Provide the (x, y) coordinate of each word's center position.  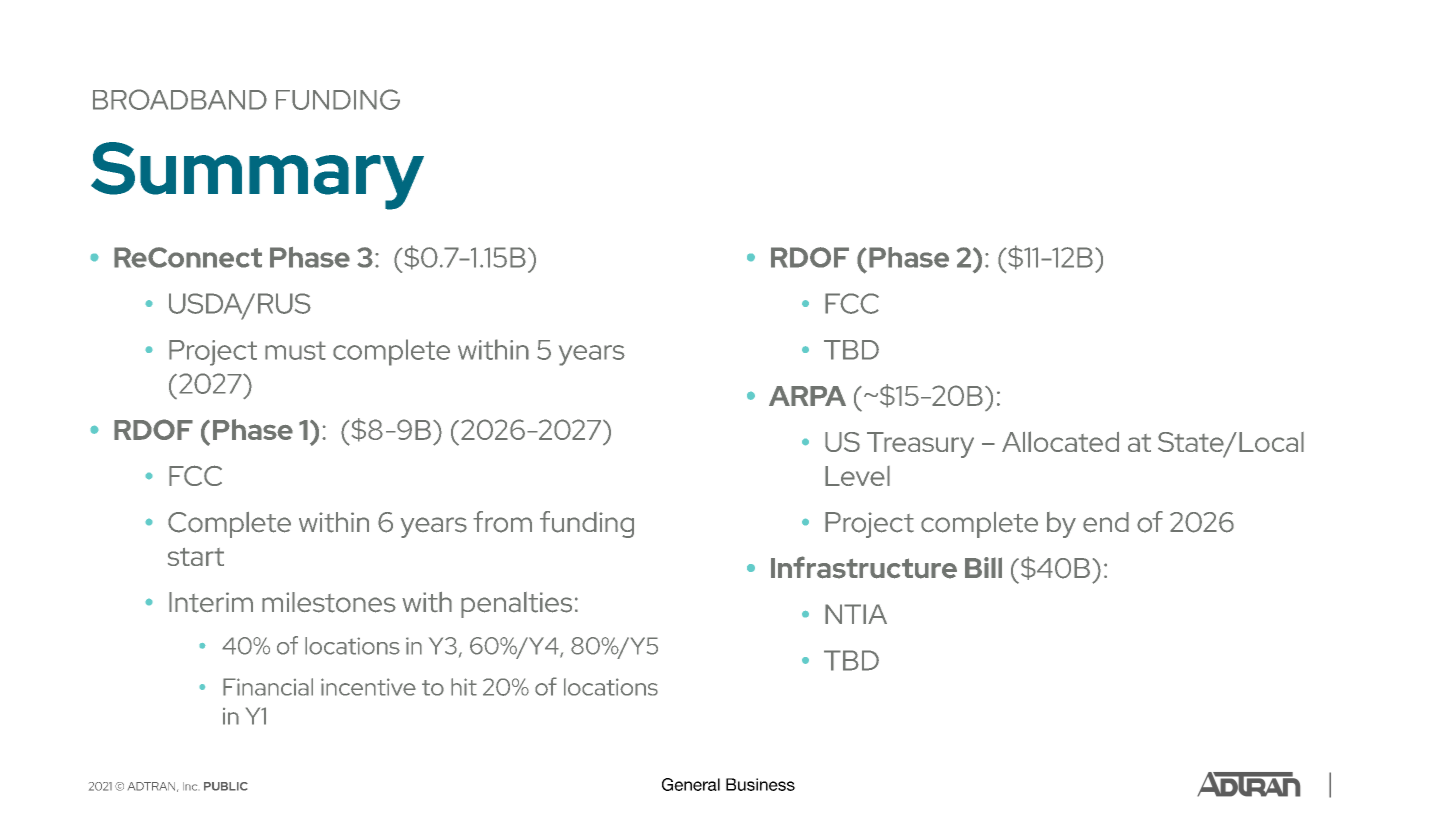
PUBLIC (226, 786)
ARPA (807, 396)
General (691, 784)
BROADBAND (180, 99)
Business (760, 784)
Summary (257, 176)
